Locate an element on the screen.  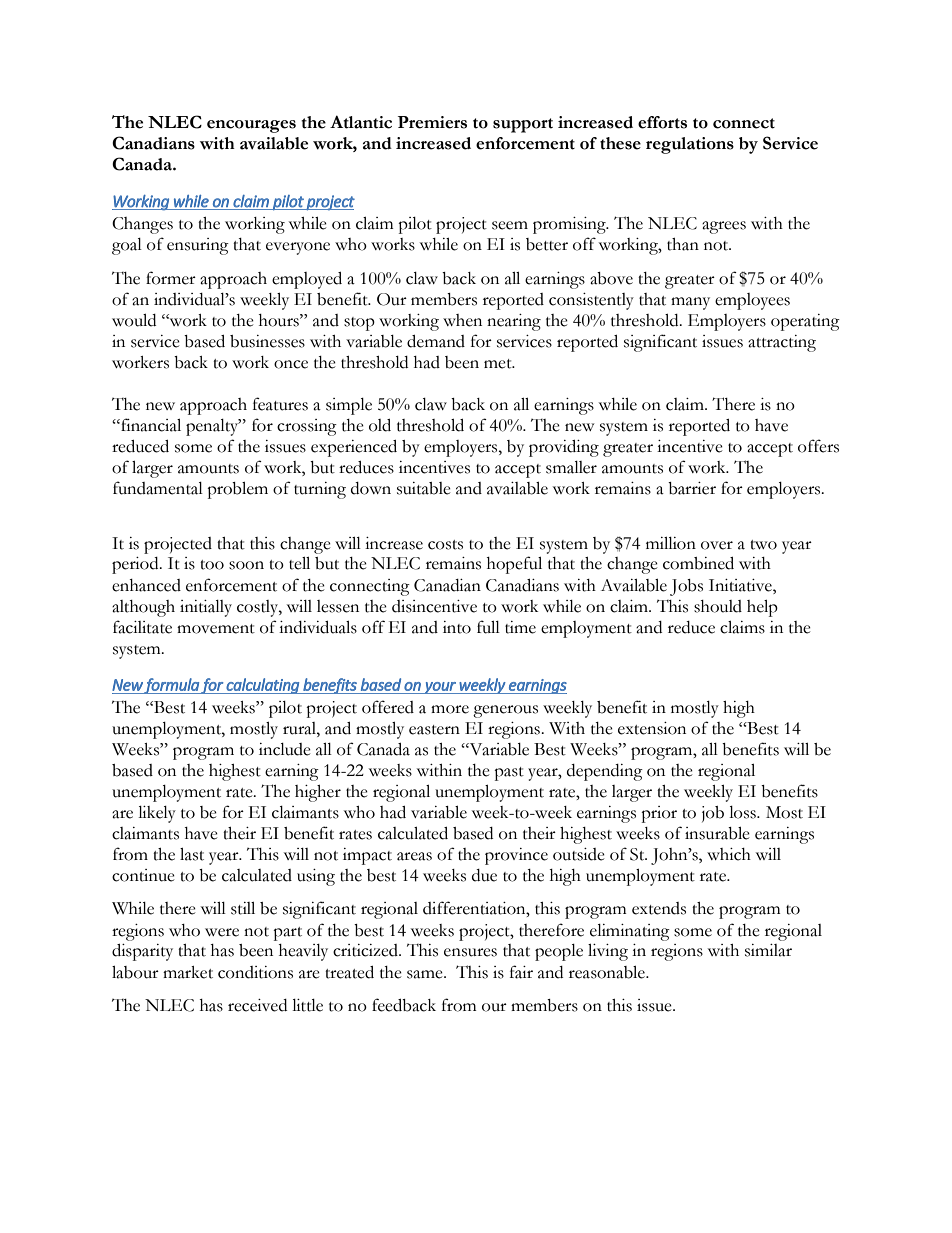
market is located at coordinates (188, 972).
